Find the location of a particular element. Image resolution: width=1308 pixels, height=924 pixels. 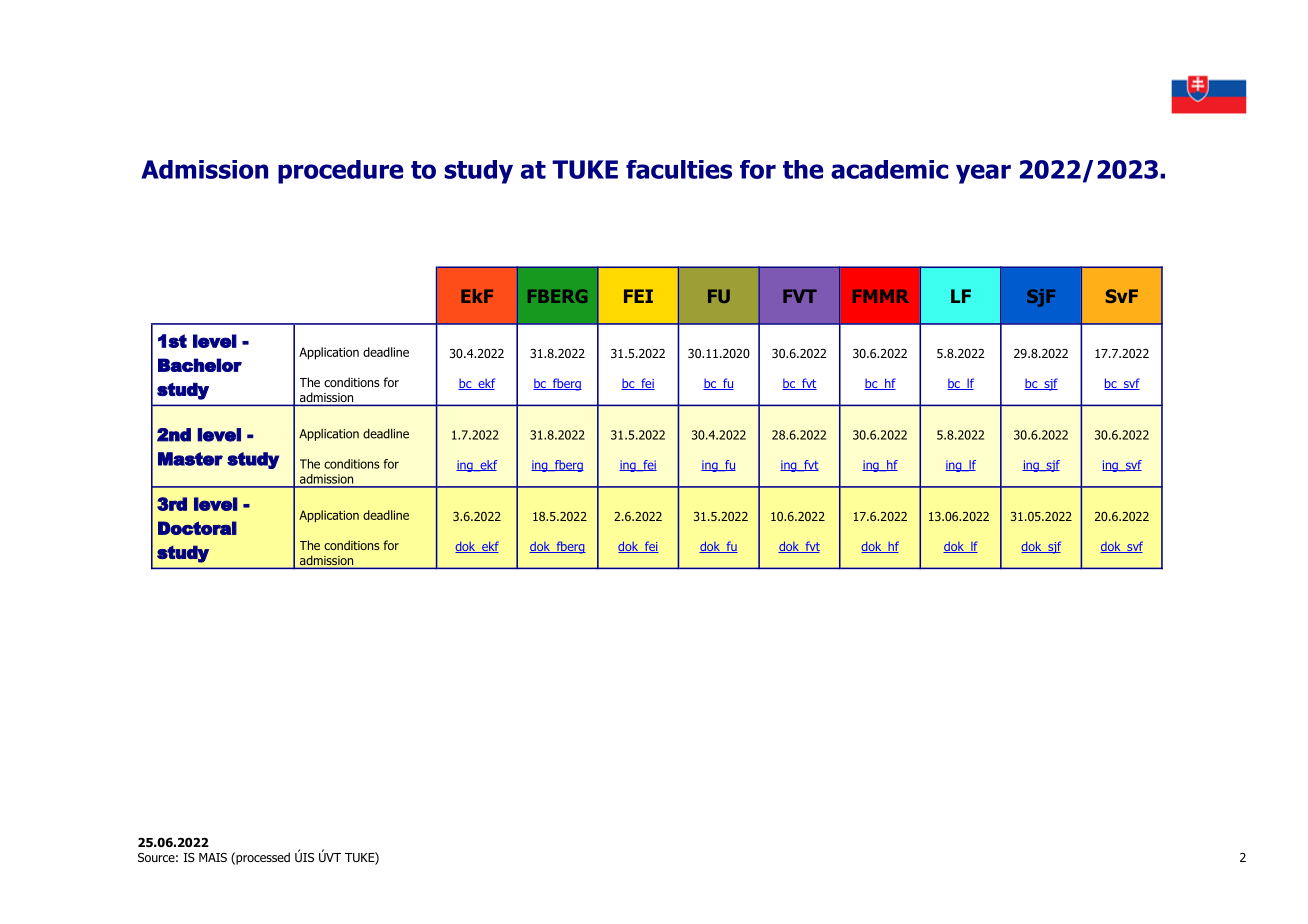

faculties is located at coordinates (679, 169).
